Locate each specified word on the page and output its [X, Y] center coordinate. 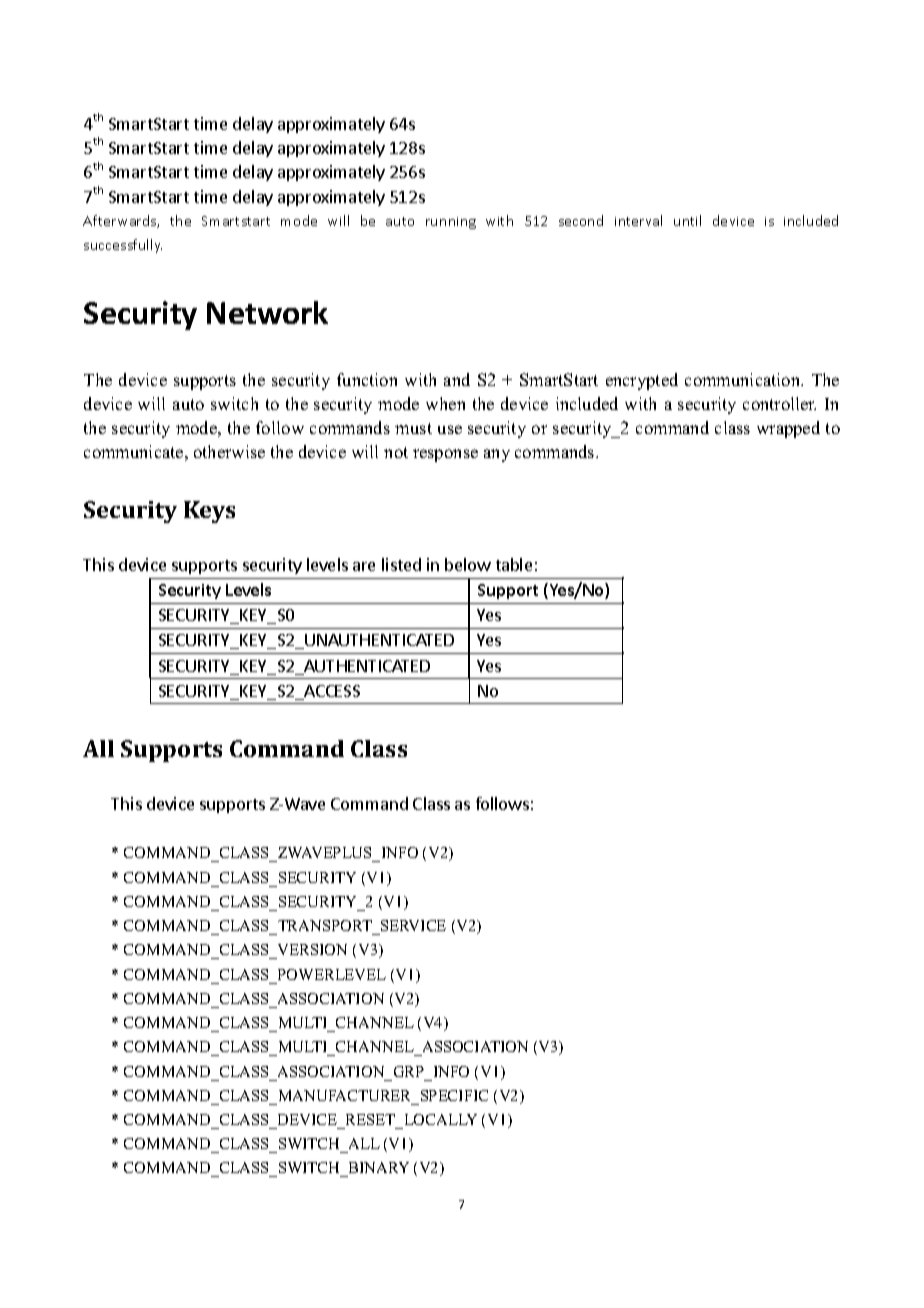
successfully [123, 246]
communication [744, 379]
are [364, 566]
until [687, 220]
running [451, 223]
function [367, 379]
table [514, 564]
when [445, 403]
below [468, 564]
